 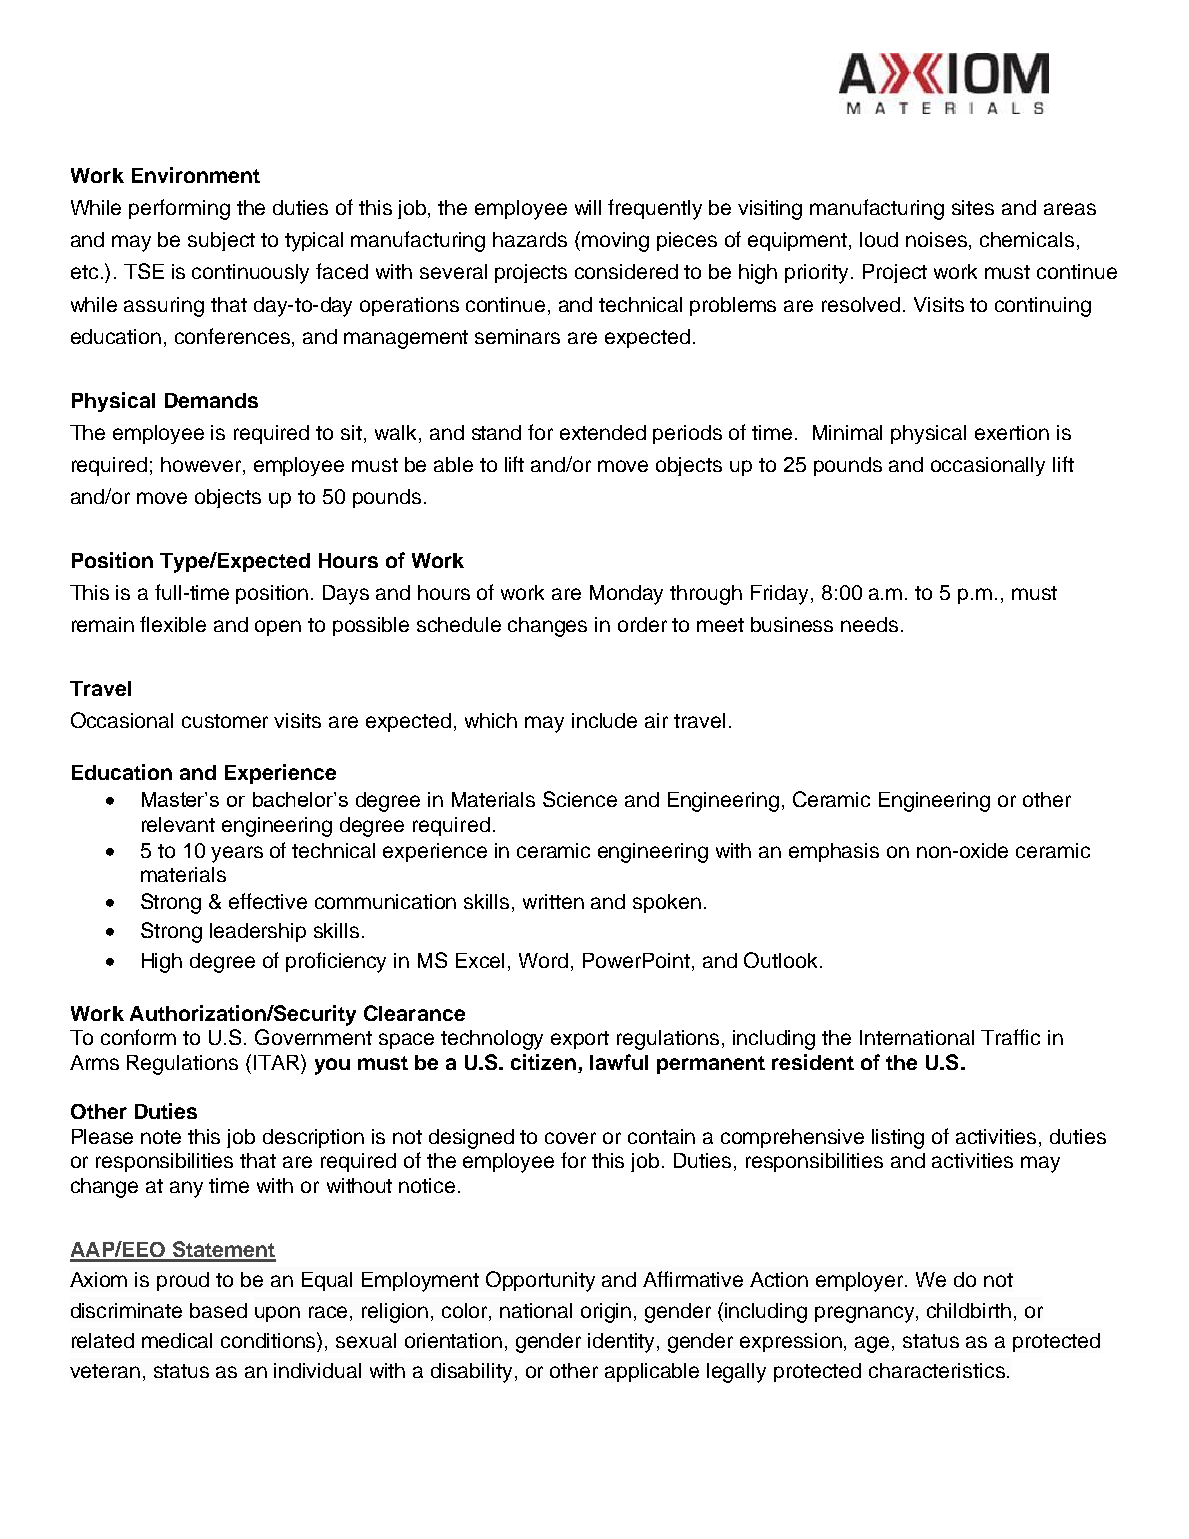 What do you see at coordinates (178, 824) in the page?
I see `relevant` at bounding box center [178, 824].
